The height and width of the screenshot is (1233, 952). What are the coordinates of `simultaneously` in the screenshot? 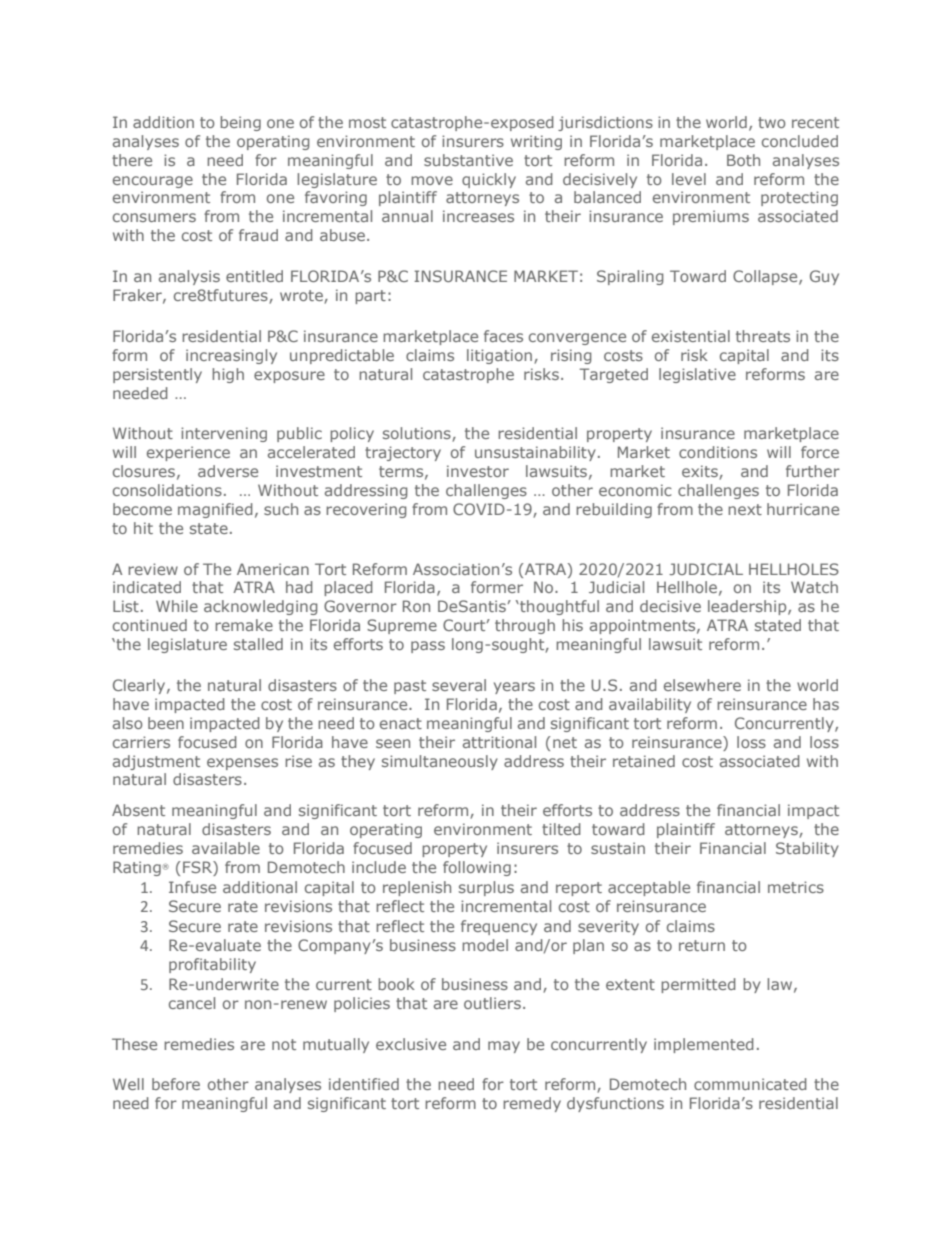 It's located at (440, 762).
